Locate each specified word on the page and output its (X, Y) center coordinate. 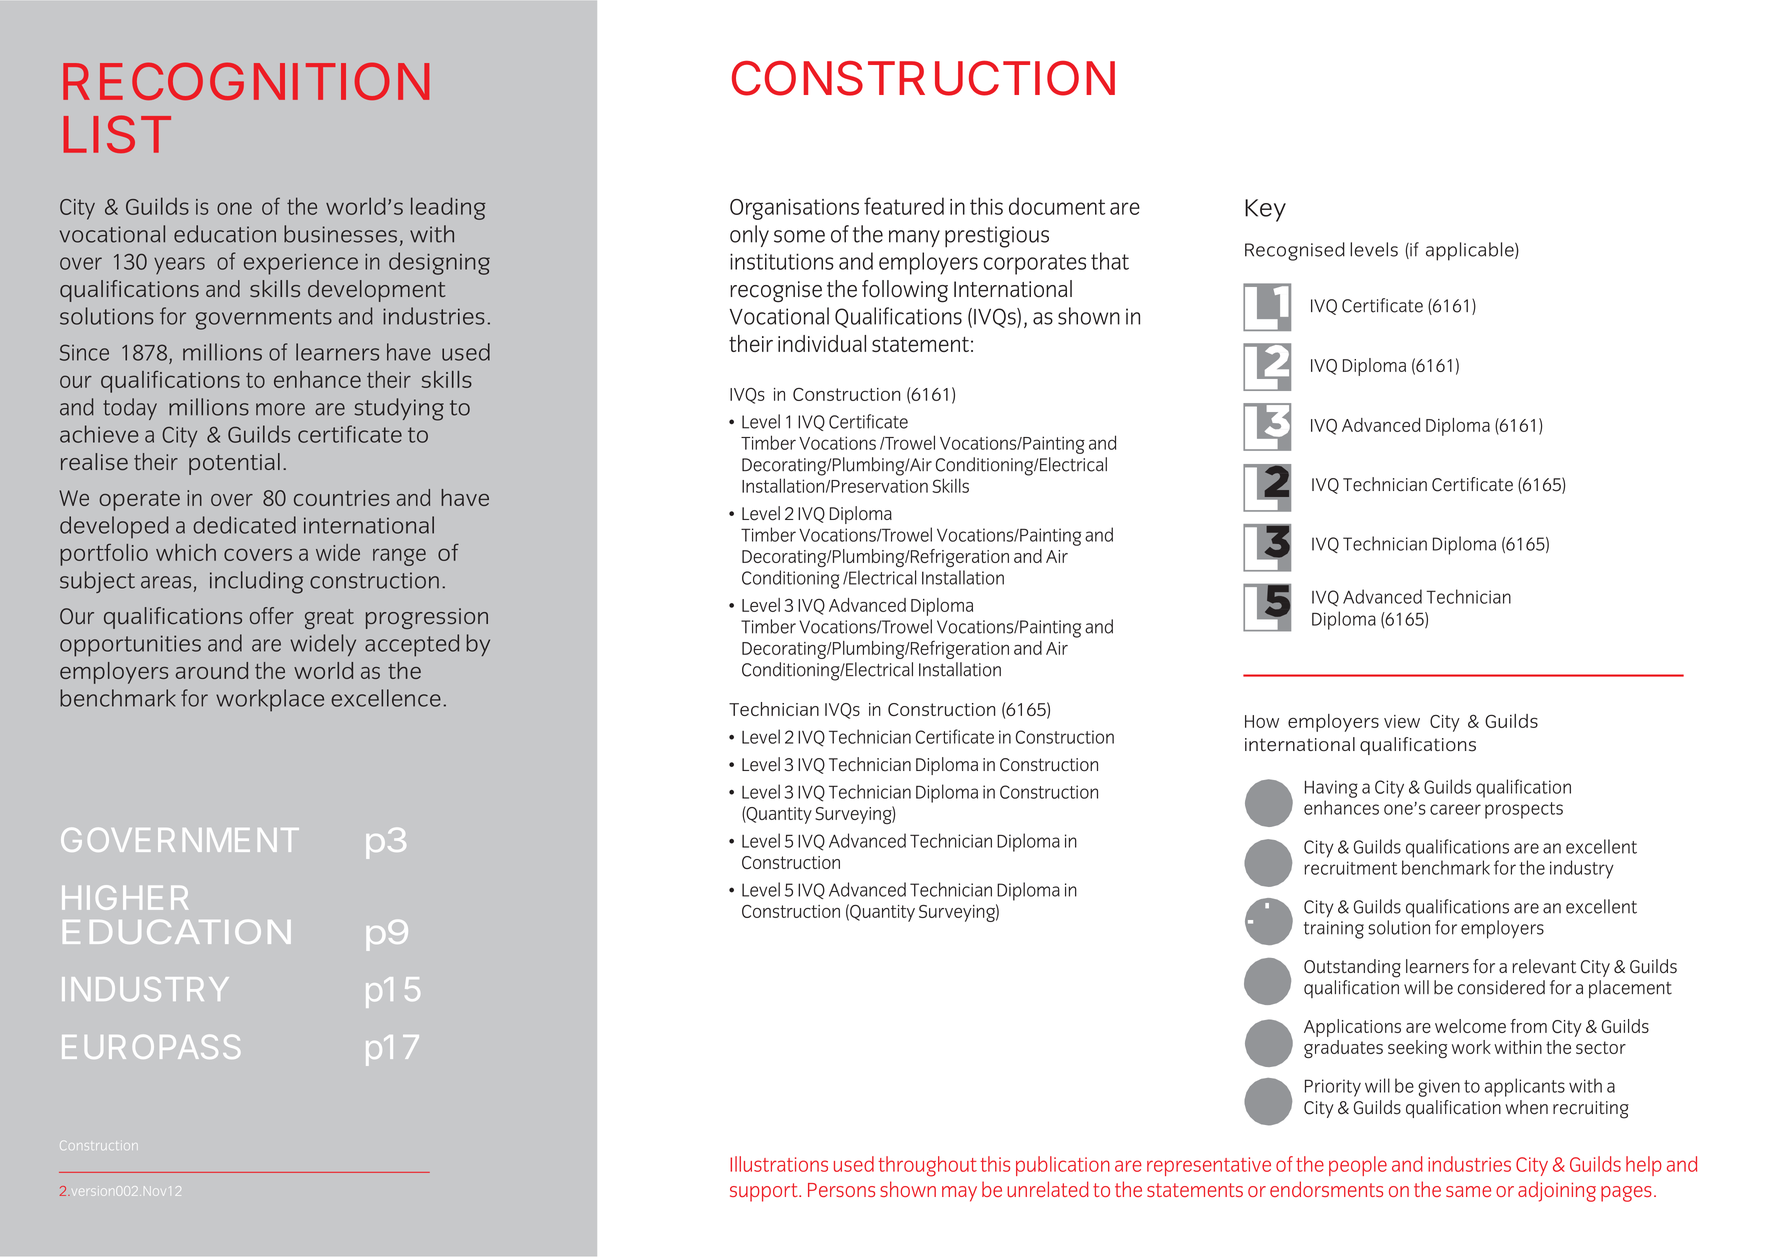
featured (904, 206)
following (905, 291)
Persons (841, 1190)
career (1455, 809)
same (1468, 1191)
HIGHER (125, 897)
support (765, 1192)
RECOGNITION (246, 81)
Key (1265, 210)
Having (1331, 789)
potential (234, 464)
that (1110, 261)
